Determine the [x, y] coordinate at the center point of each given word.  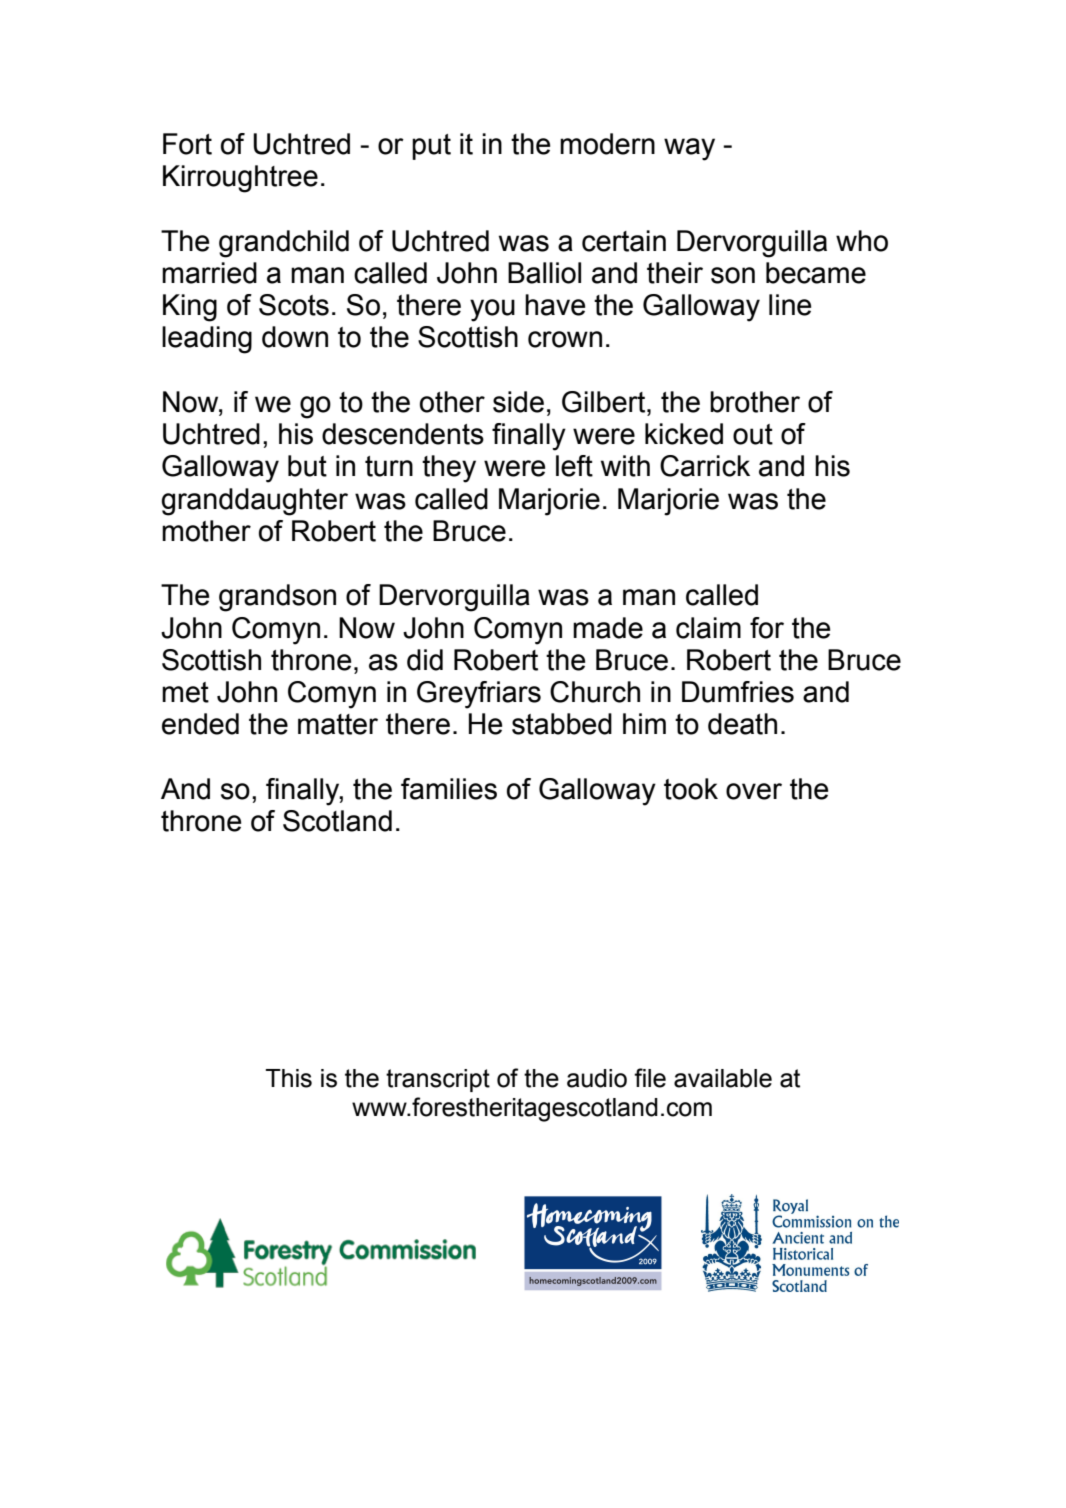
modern [607, 144]
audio [597, 1078]
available [723, 1078]
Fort [187, 144]
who [862, 241]
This [288, 1078]
